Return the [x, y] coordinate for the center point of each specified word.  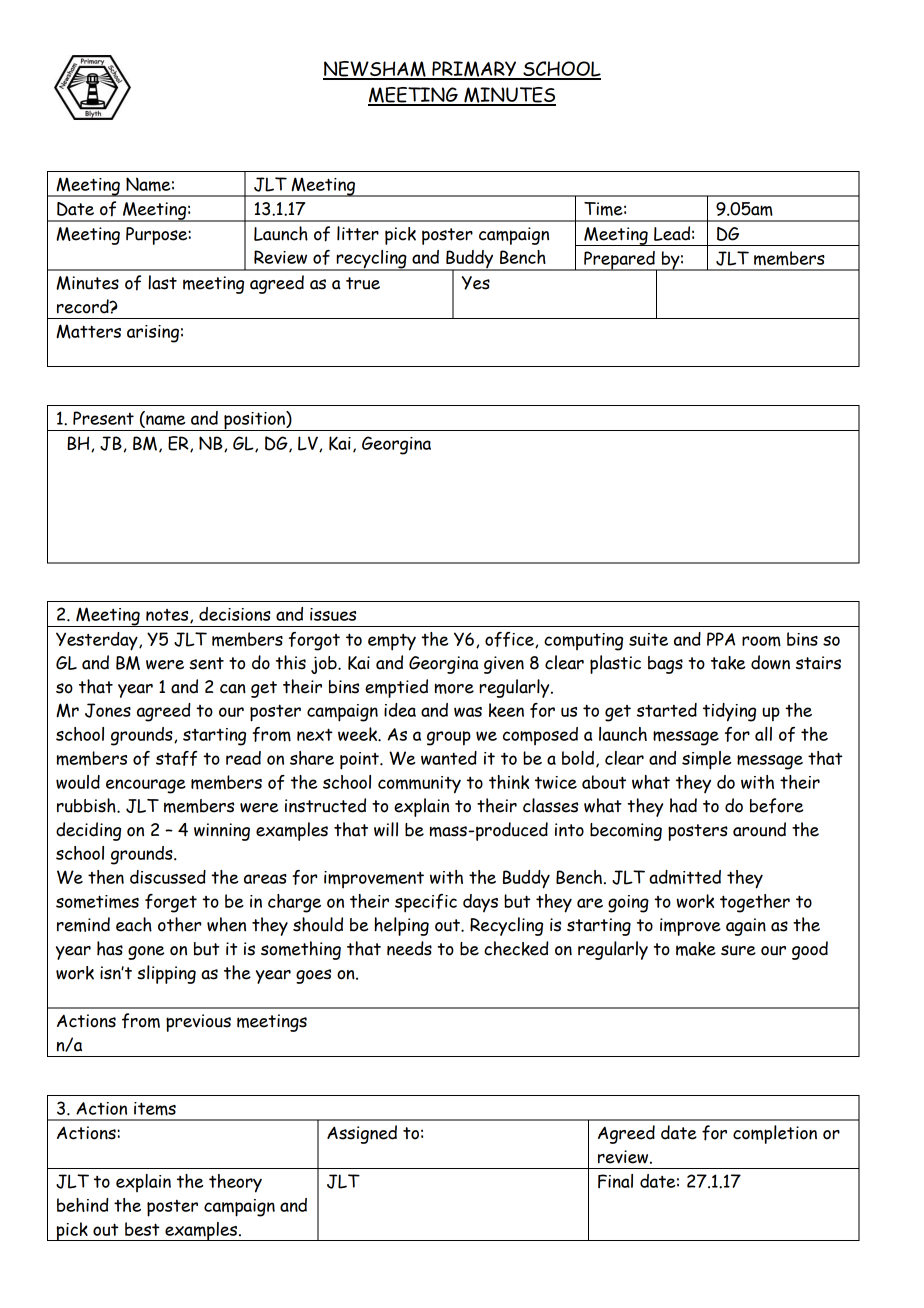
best [142, 1229]
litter [358, 233]
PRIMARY [474, 70]
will [386, 829]
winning [222, 832]
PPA [721, 639]
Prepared [619, 261]
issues [333, 614]
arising [153, 334]
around [759, 829]
